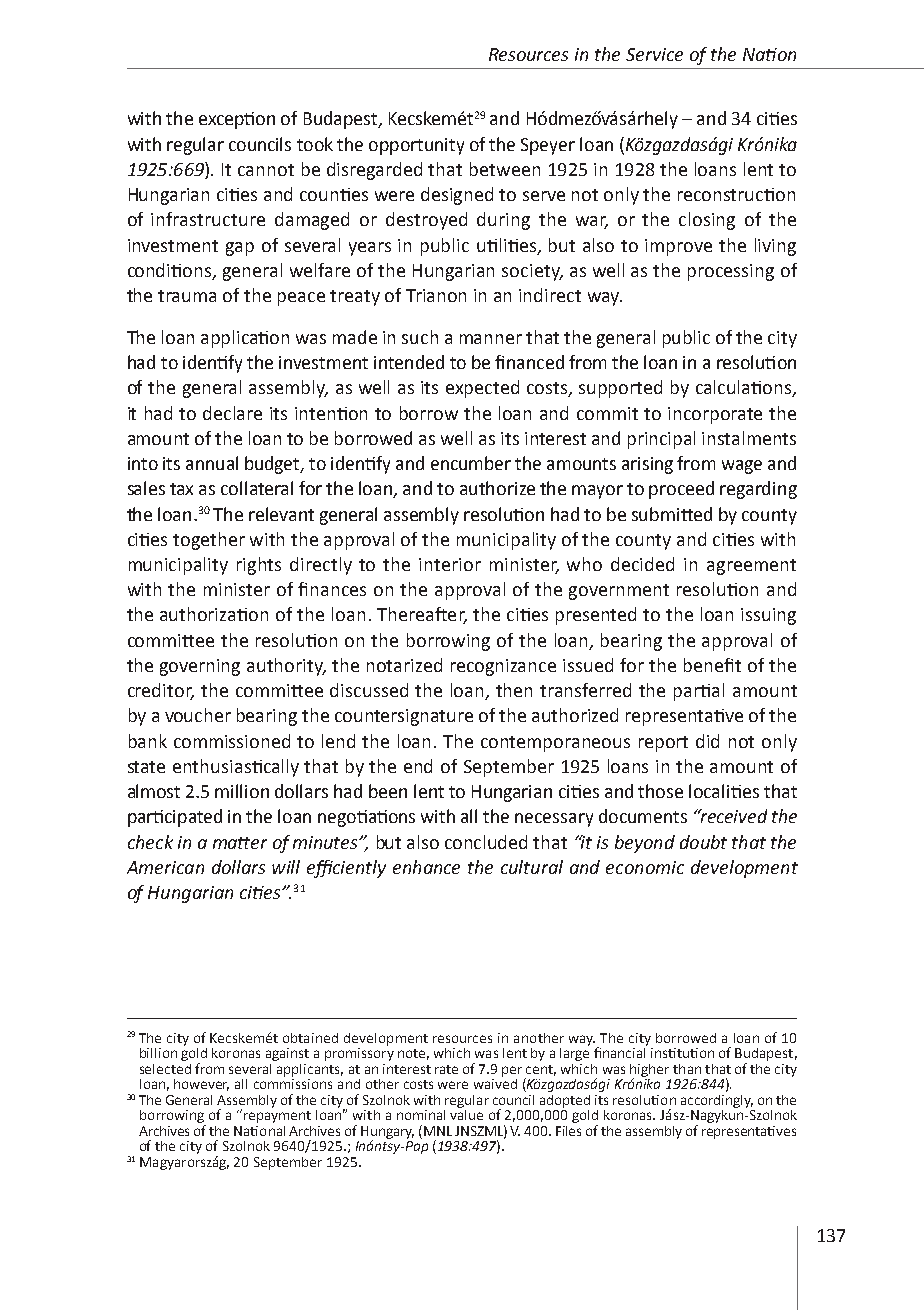  Describe the element at coordinates (654, 54) in the image. I see `Service` at that location.
